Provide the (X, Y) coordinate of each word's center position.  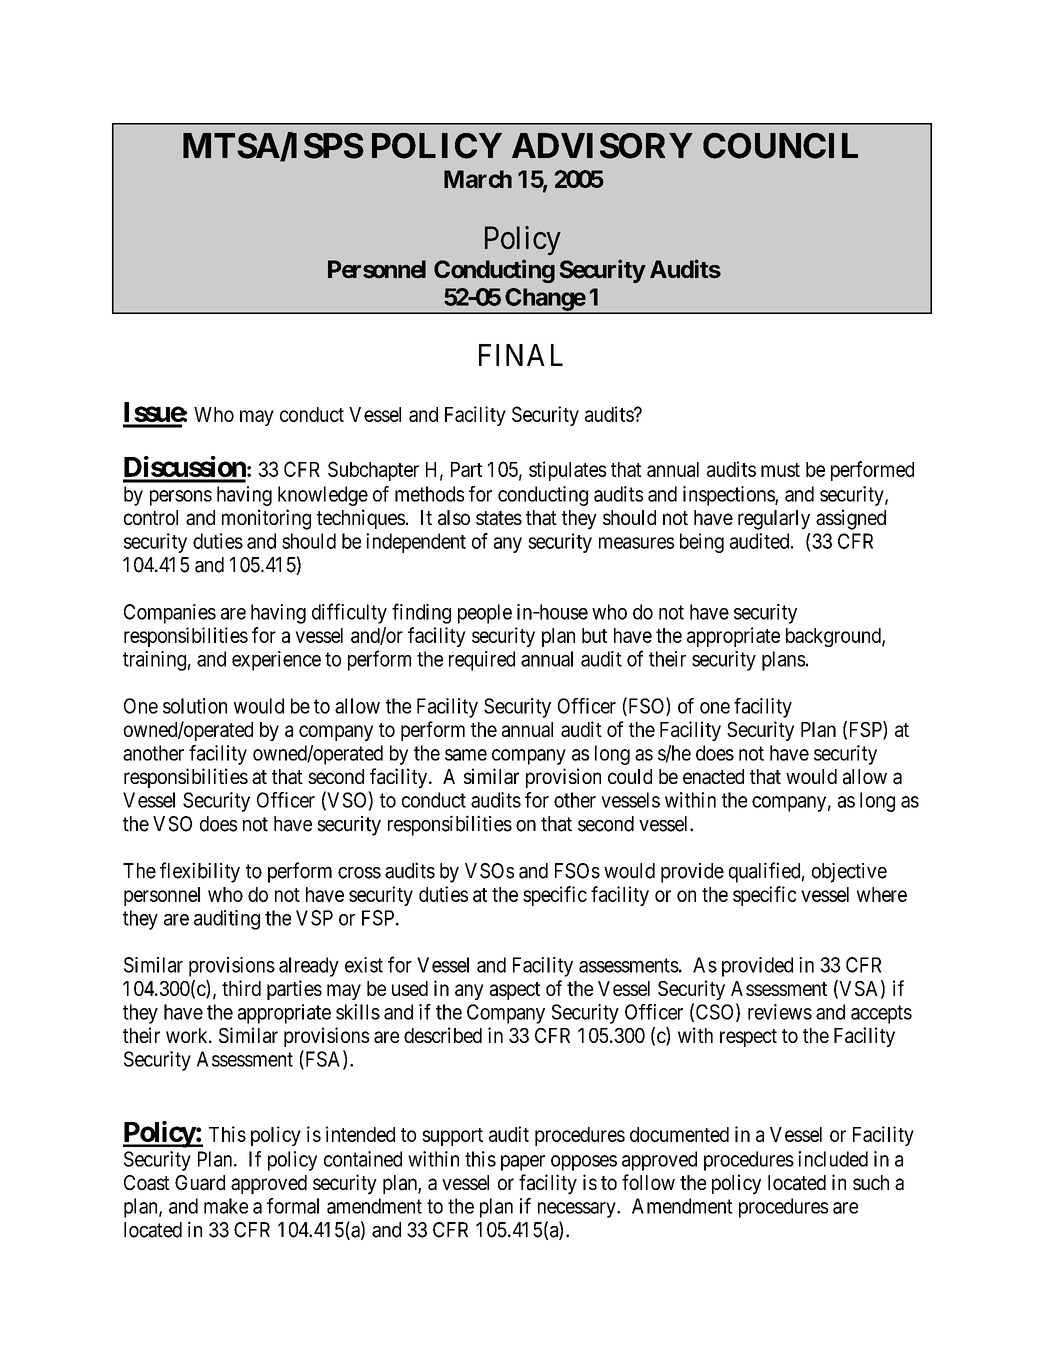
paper (523, 1163)
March (478, 179)
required (482, 661)
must (780, 470)
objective (849, 873)
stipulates (567, 471)
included (833, 1159)
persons (181, 498)
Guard (200, 1183)
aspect (515, 991)
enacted (713, 777)
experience (276, 661)
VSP (314, 918)
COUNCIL (780, 146)
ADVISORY (602, 146)
